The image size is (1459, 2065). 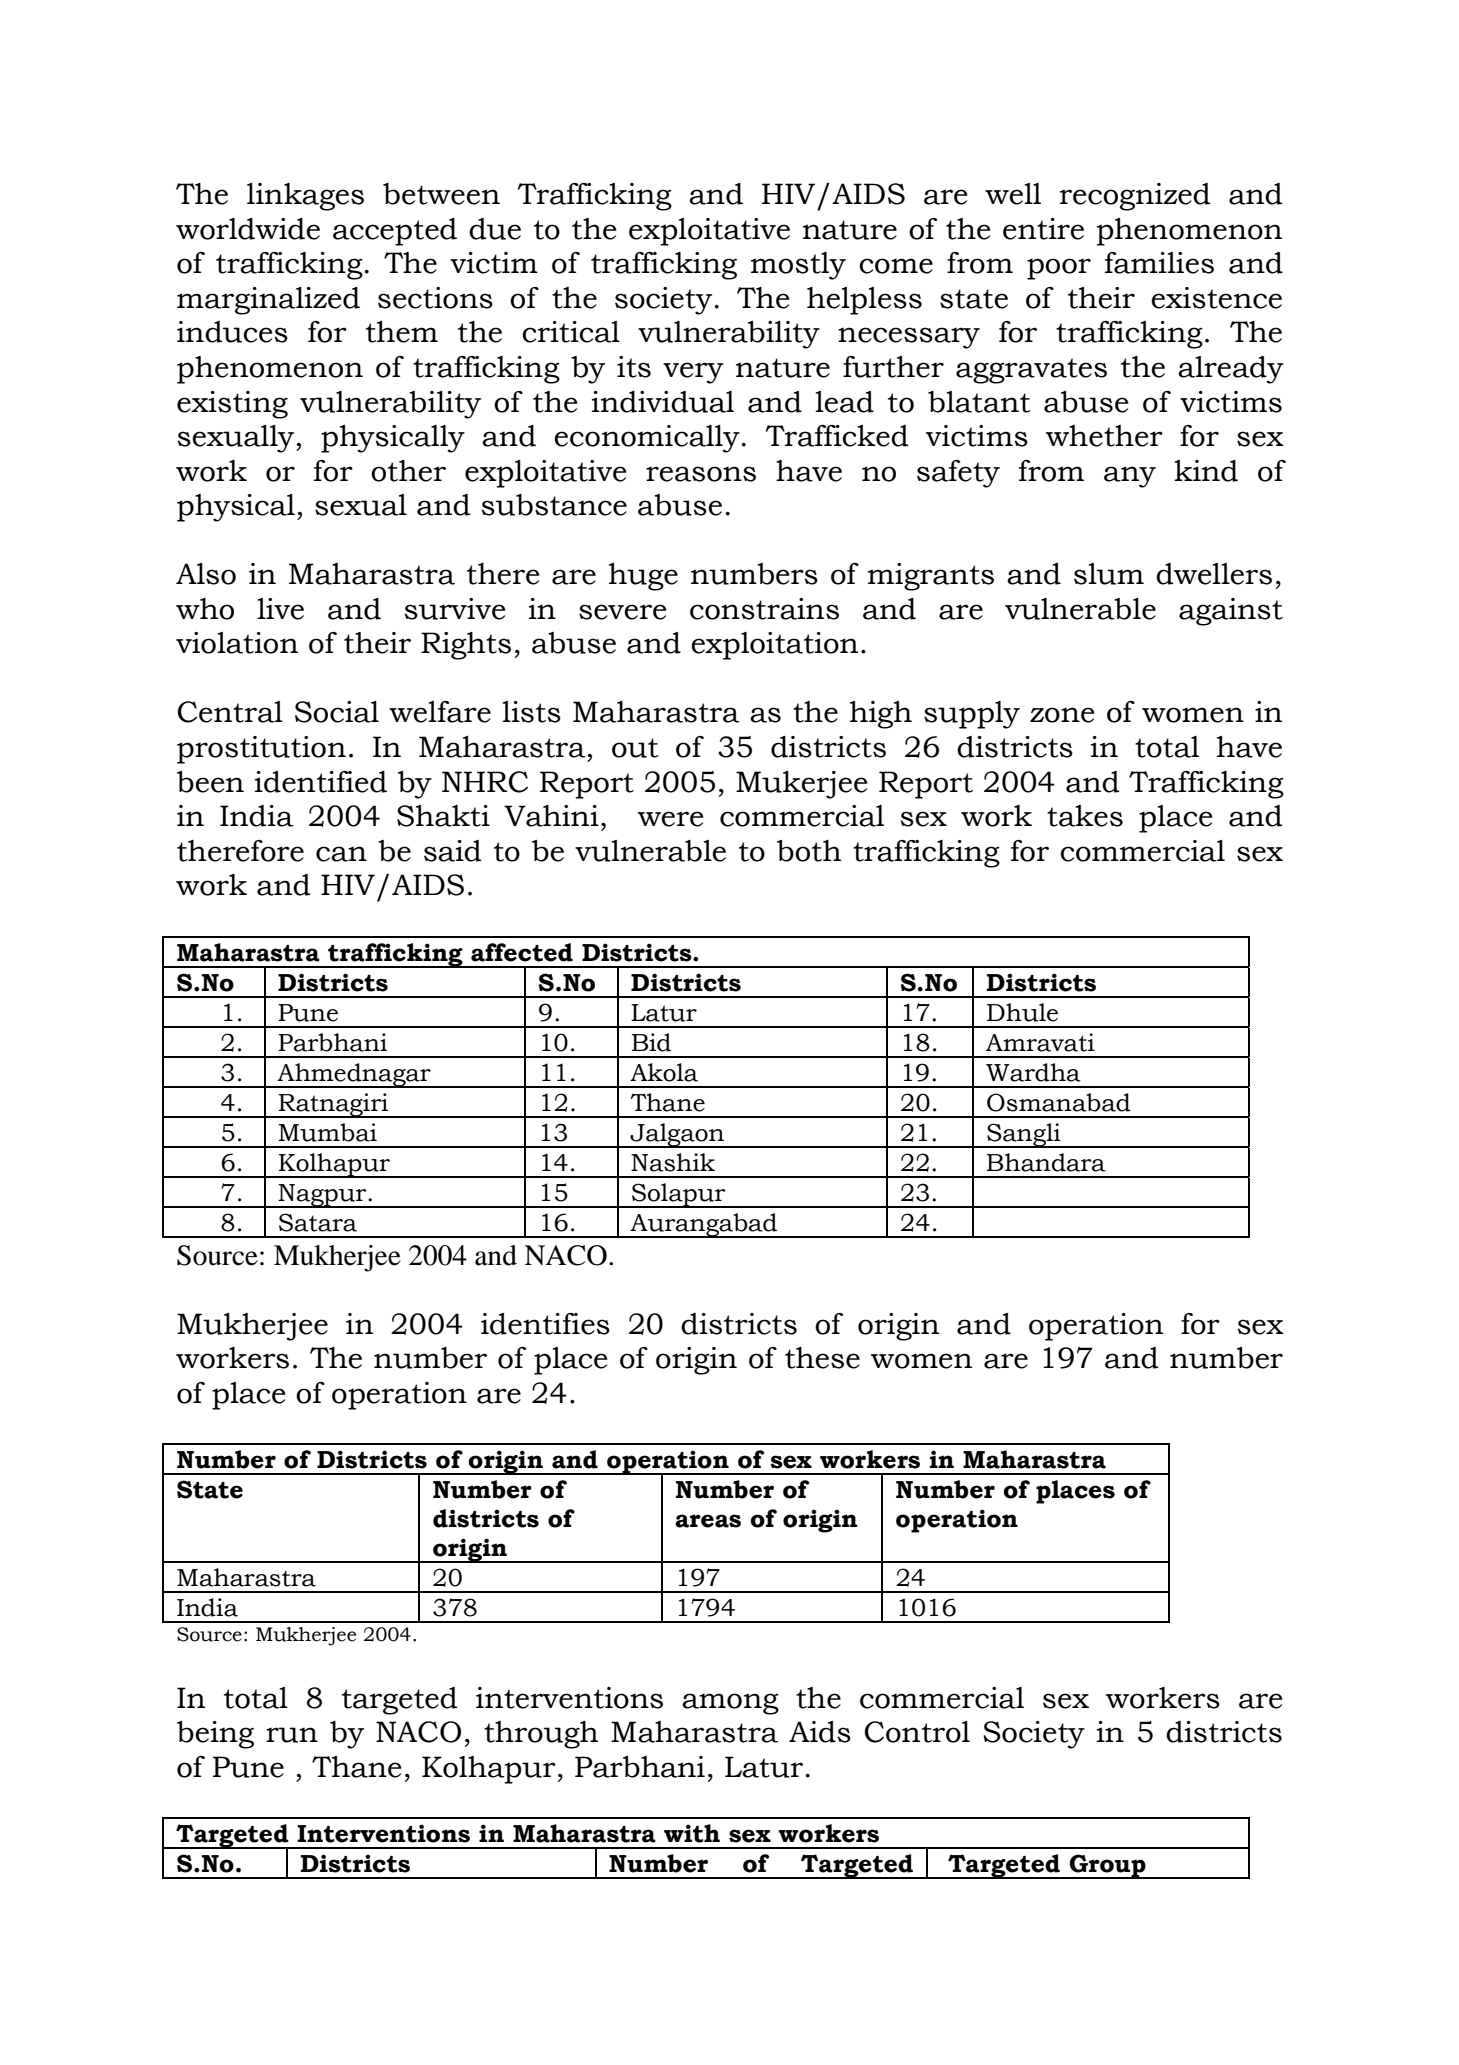 What do you see at coordinates (327, 1132) in the screenshot?
I see `Mumbai` at bounding box center [327, 1132].
